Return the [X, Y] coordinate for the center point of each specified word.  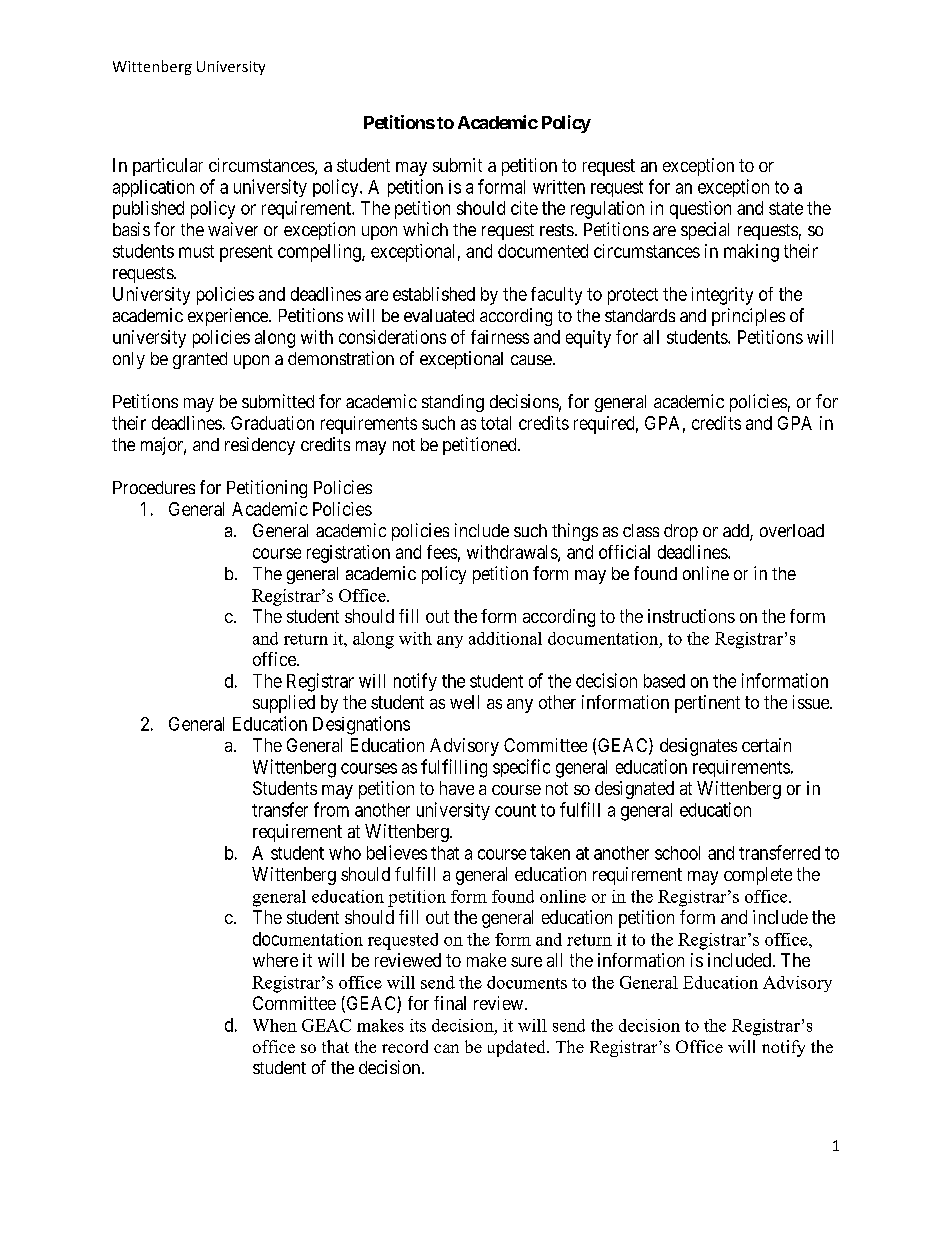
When [275, 1025]
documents [527, 982]
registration [348, 554]
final [450, 1003]
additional [505, 638]
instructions [691, 616]
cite [524, 208]
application [153, 188]
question [700, 210]
